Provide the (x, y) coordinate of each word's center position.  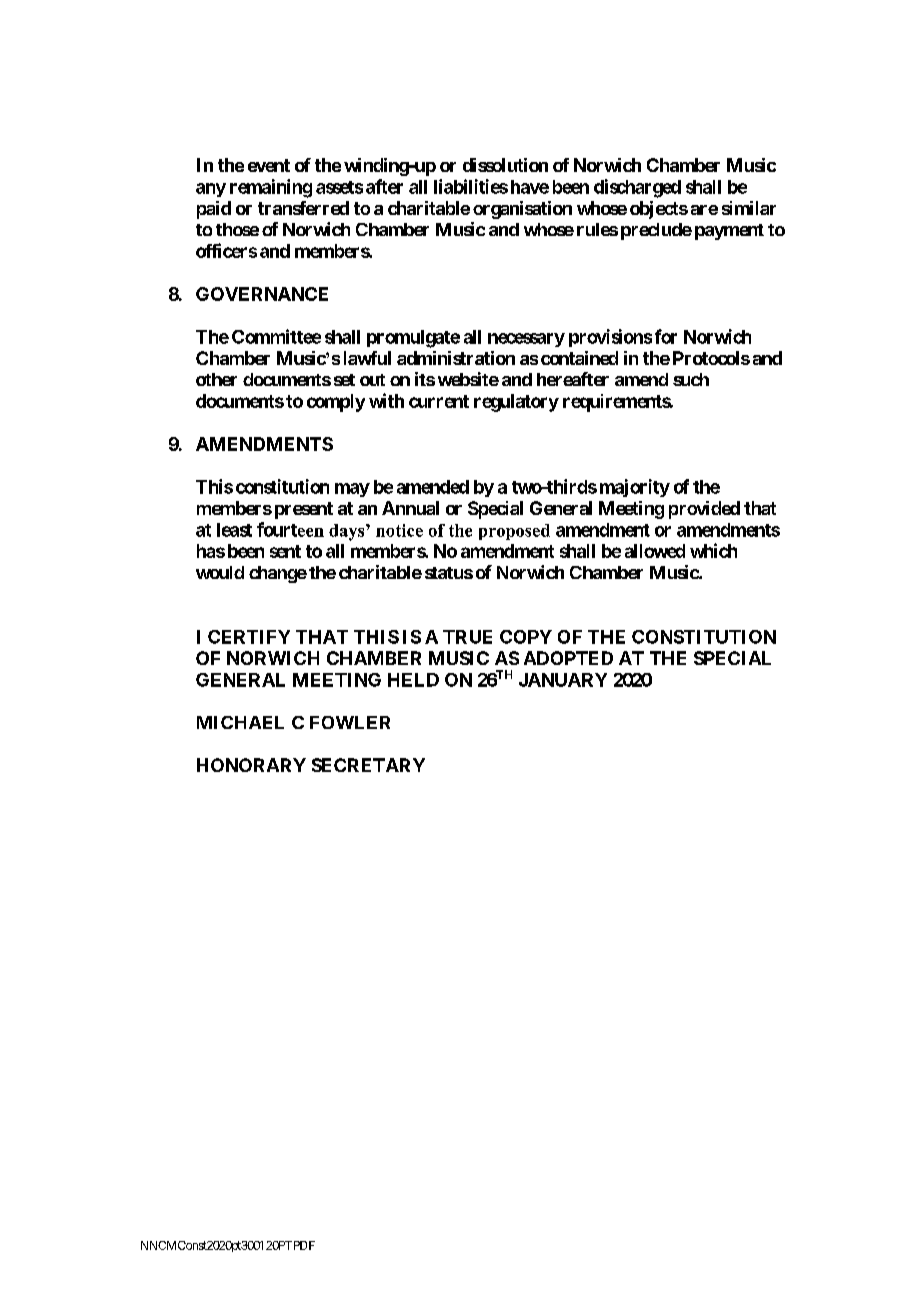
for (666, 336)
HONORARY (251, 765)
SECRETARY (368, 765)
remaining (271, 188)
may (352, 490)
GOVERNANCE (262, 294)
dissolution (505, 165)
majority (635, 488)
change (278, 574)
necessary (526, 340)
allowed (655, 551)
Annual (410, 508)
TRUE (467, 637)
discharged (637, 188)
